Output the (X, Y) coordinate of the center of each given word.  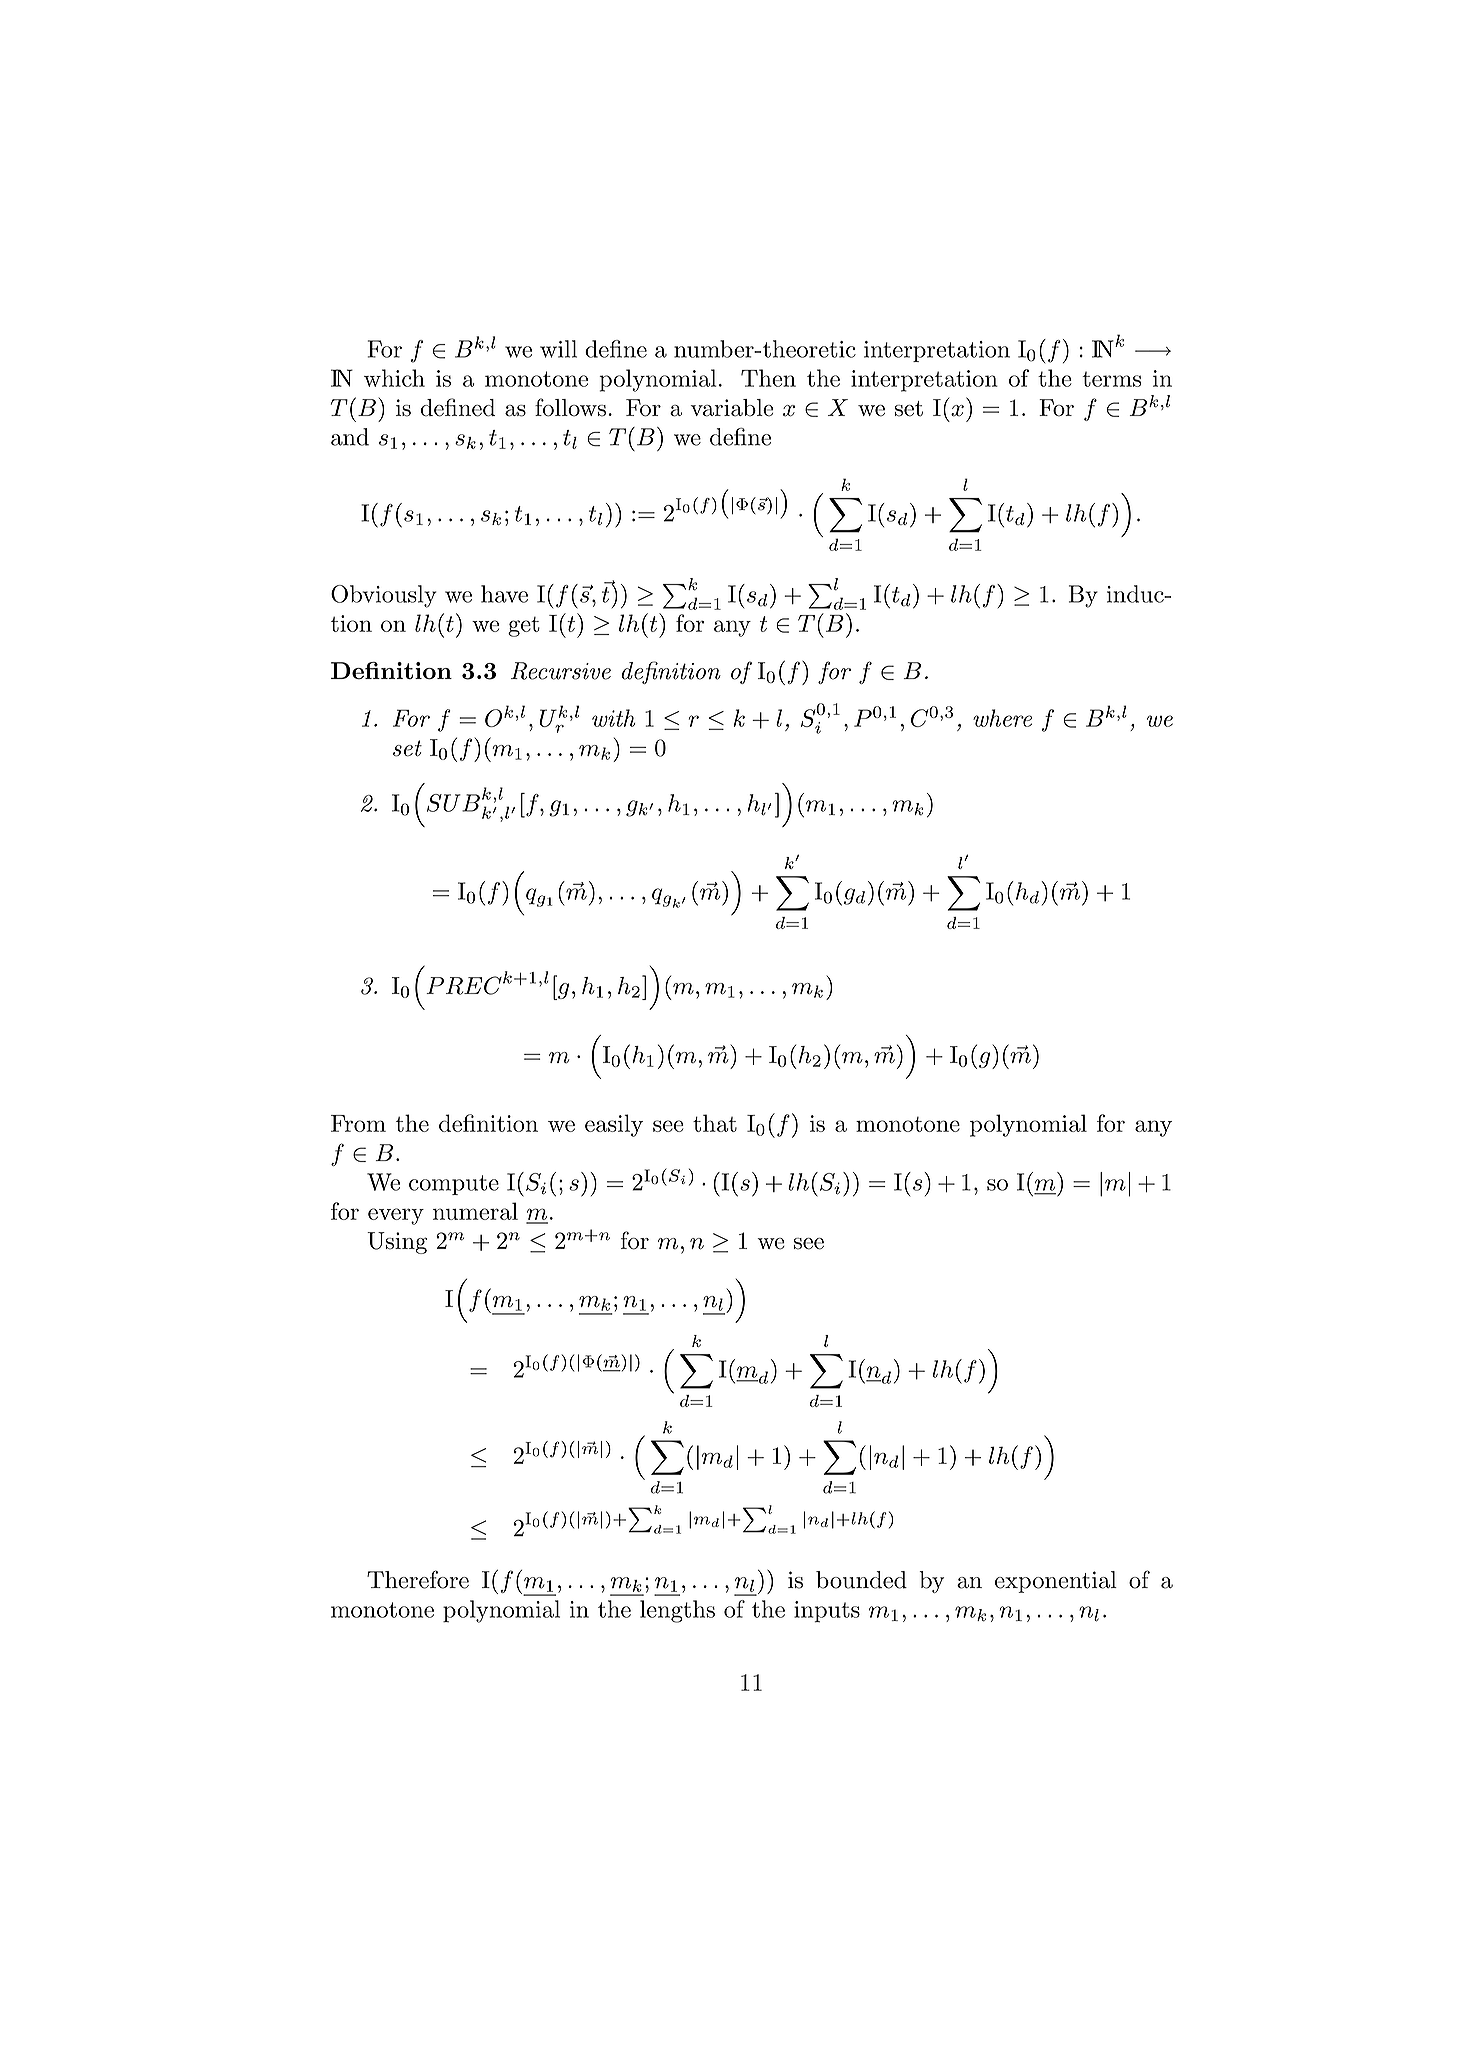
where (1002, 718)
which (394, 378)
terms (1111, 379)
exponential (1056, 1582)
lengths (677, 1611)
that (715, 1123)
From (358, 1123)
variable (732, 408)
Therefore (418, 1579)
